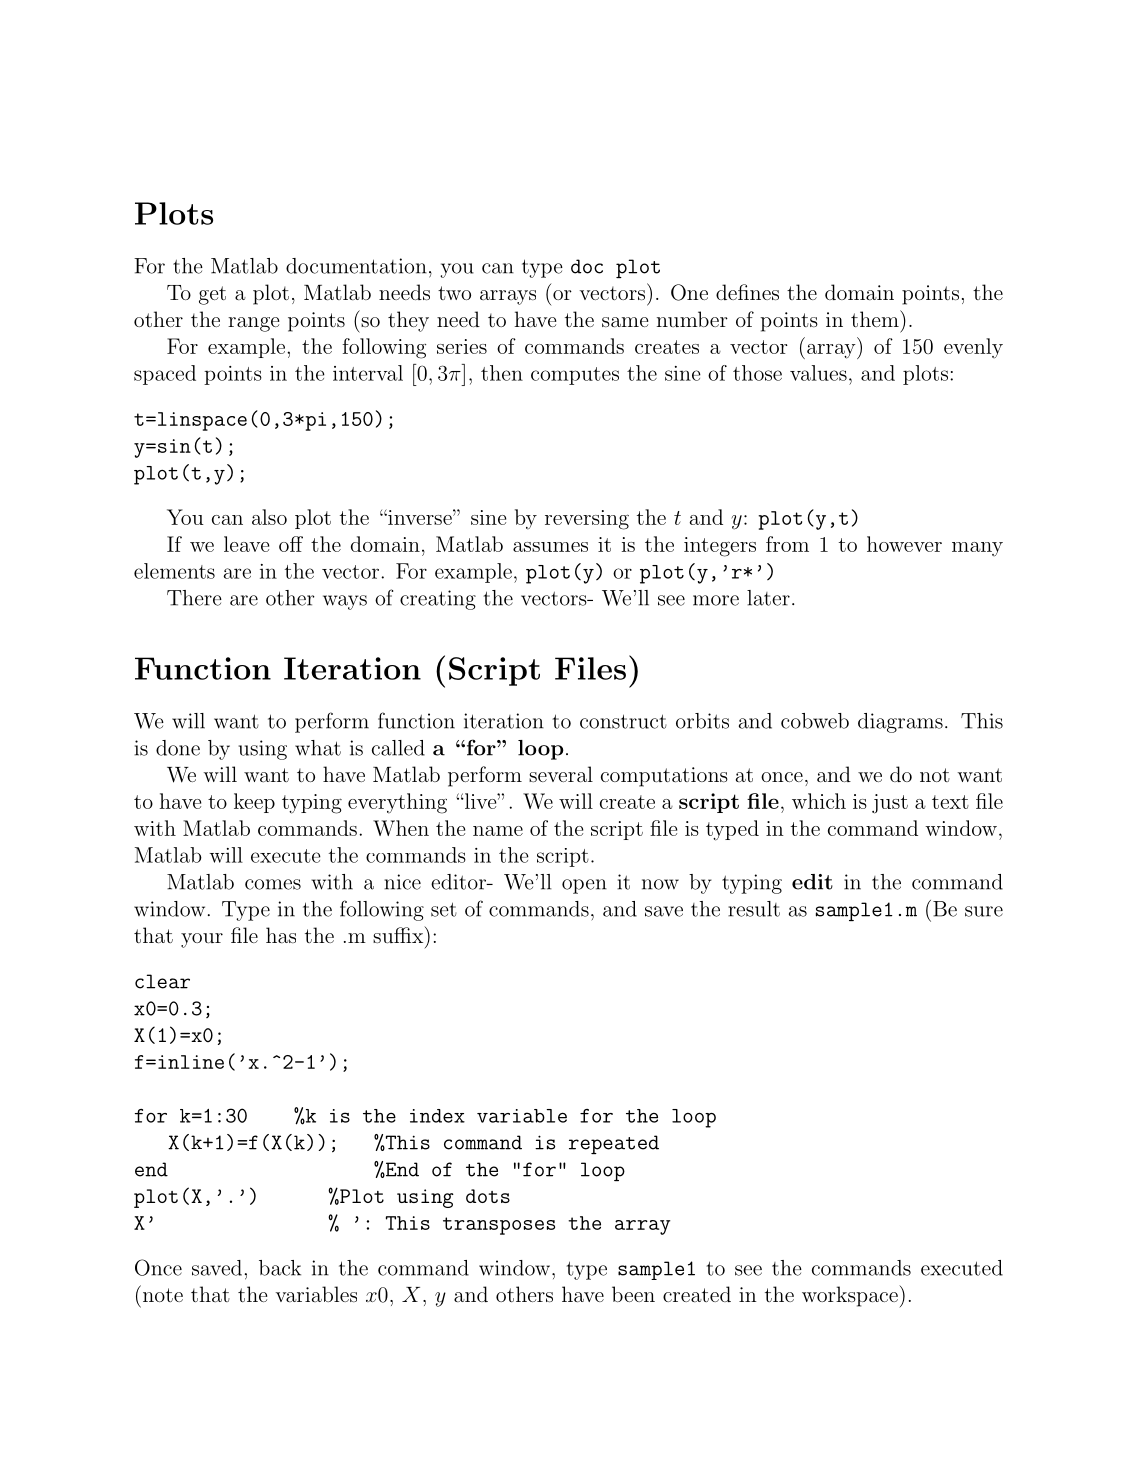 This document has width=1137, height=1471. I want to click on There, so click(194, 598).
